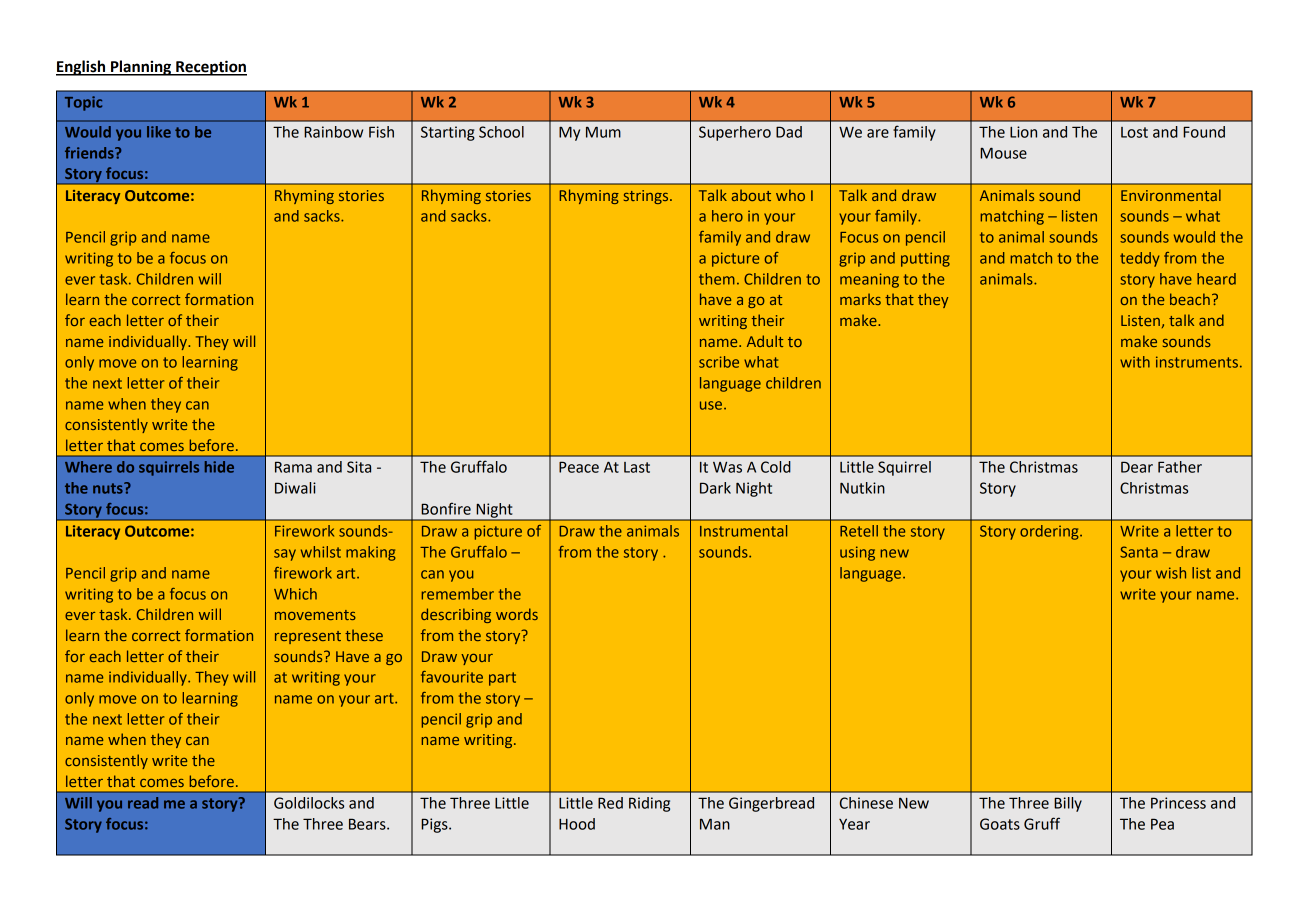 The image size is (1308, 924). What do you see at coordinates (603, 132) in the screenshot?
I see `Mum` at bounding box center [603, 132].
